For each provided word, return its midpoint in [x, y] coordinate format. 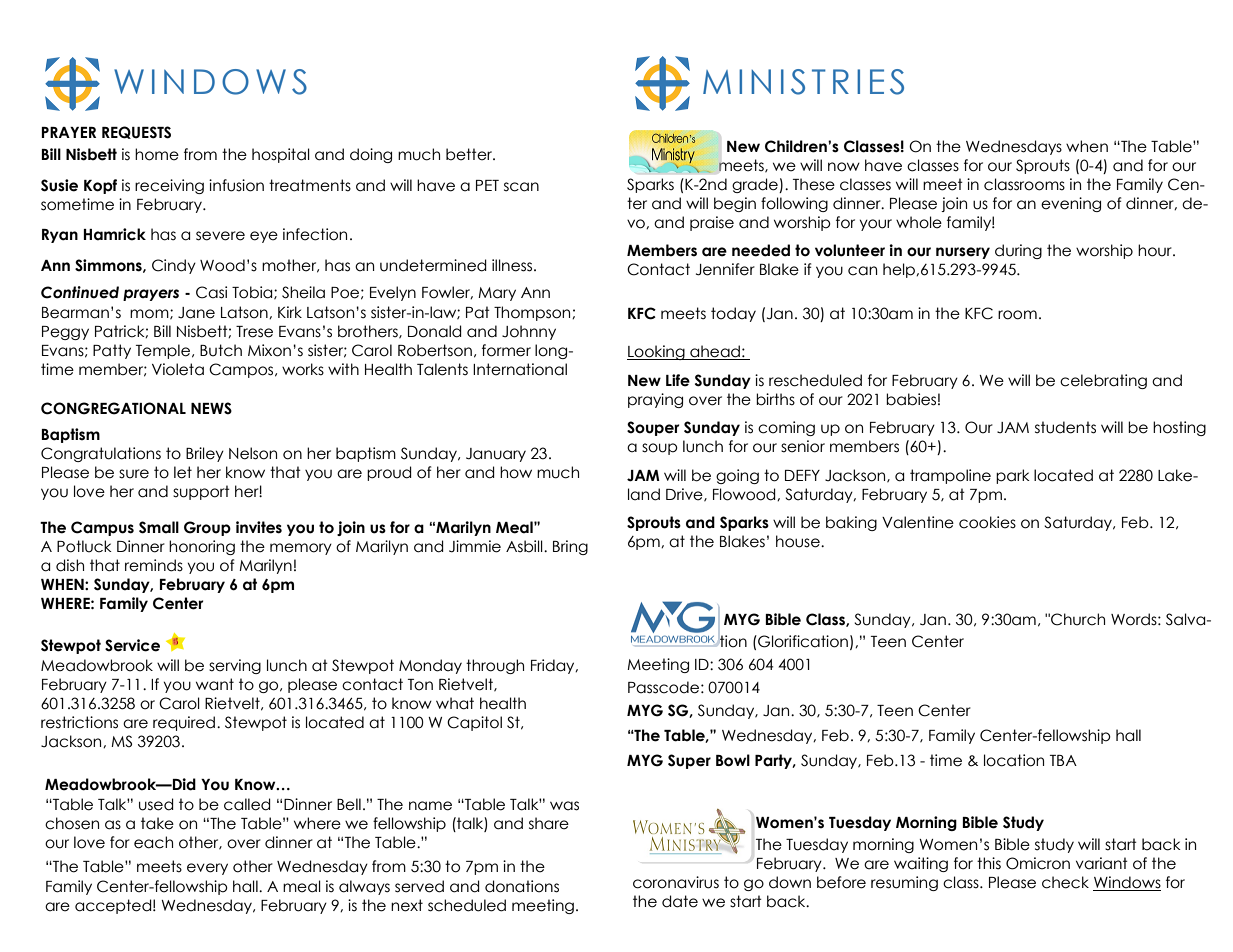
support [201, 492]
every [207, 869]
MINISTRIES [803, 82]
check [1065, 882]
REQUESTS [136, 132]
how [516, 472]
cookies [987, 522]
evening [1071, 204]
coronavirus [676, 882]
